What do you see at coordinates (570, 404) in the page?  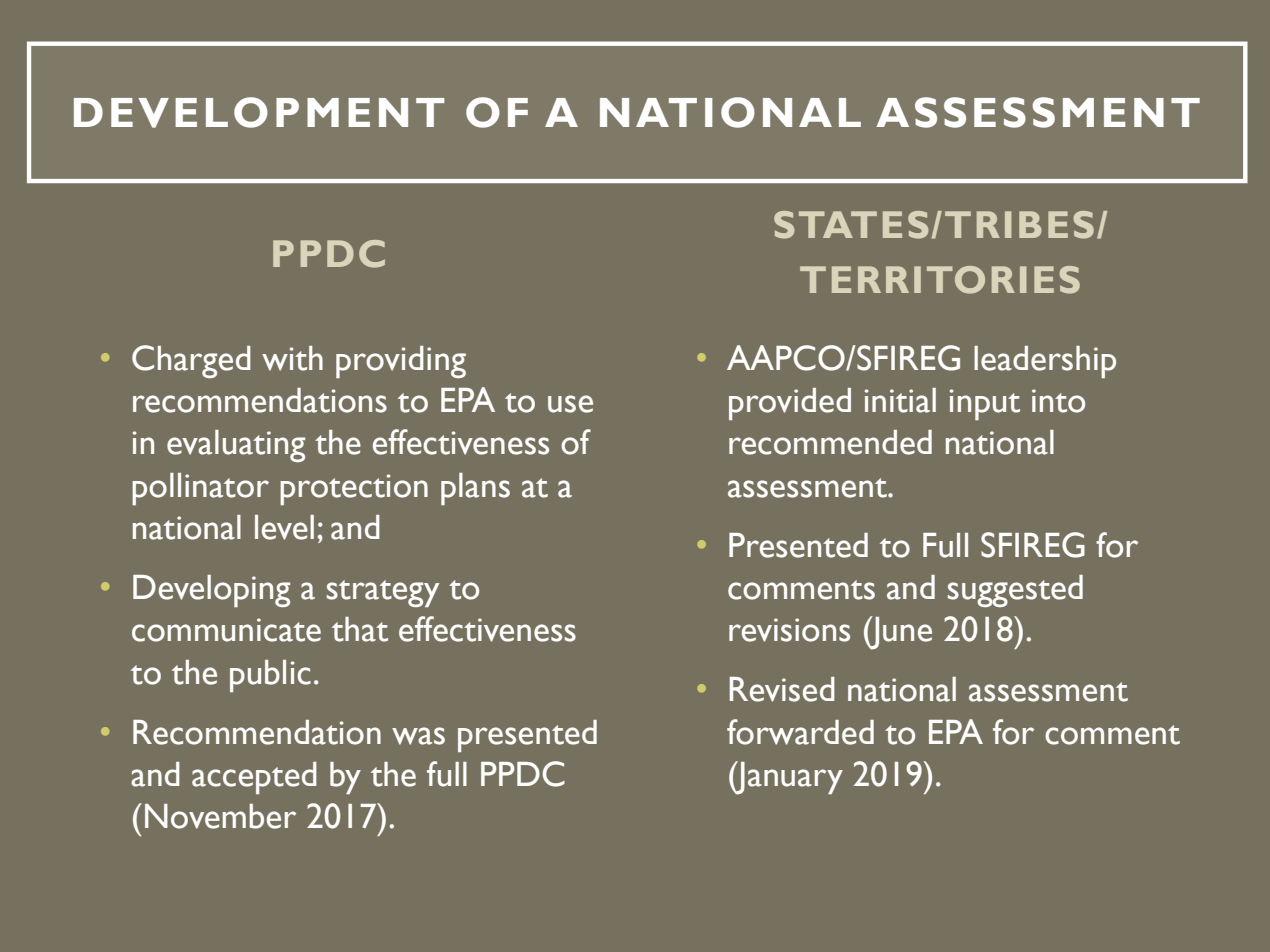 I see `use` at bounding box center [570, 404].
